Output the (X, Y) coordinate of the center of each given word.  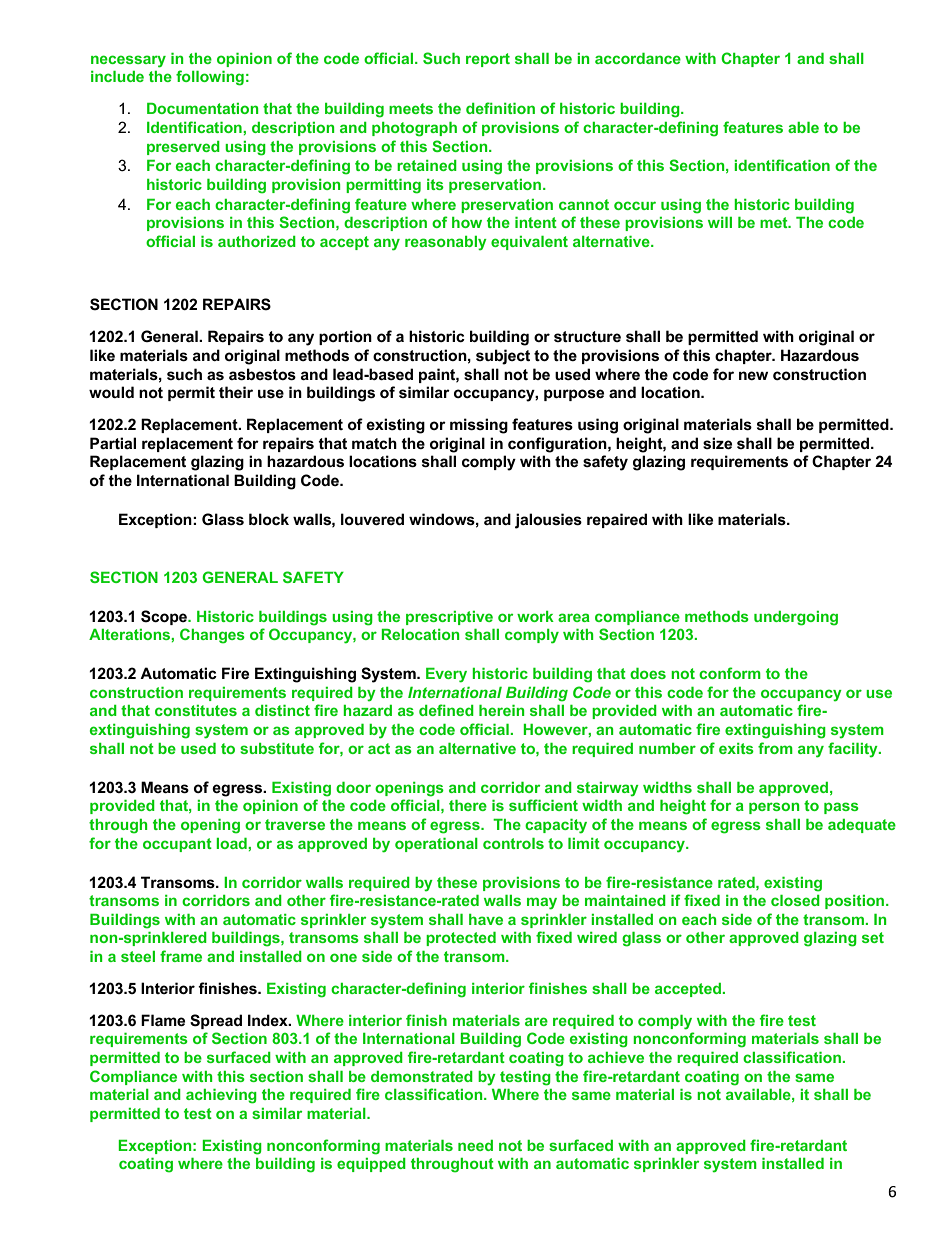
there (468, 805)
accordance (638, 58)
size (717, 443)
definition (500, 108)
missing (479, 426)
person (774, 808)
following (210, 78)
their (236, 392)
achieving (221, 1096)
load (232, 843)
